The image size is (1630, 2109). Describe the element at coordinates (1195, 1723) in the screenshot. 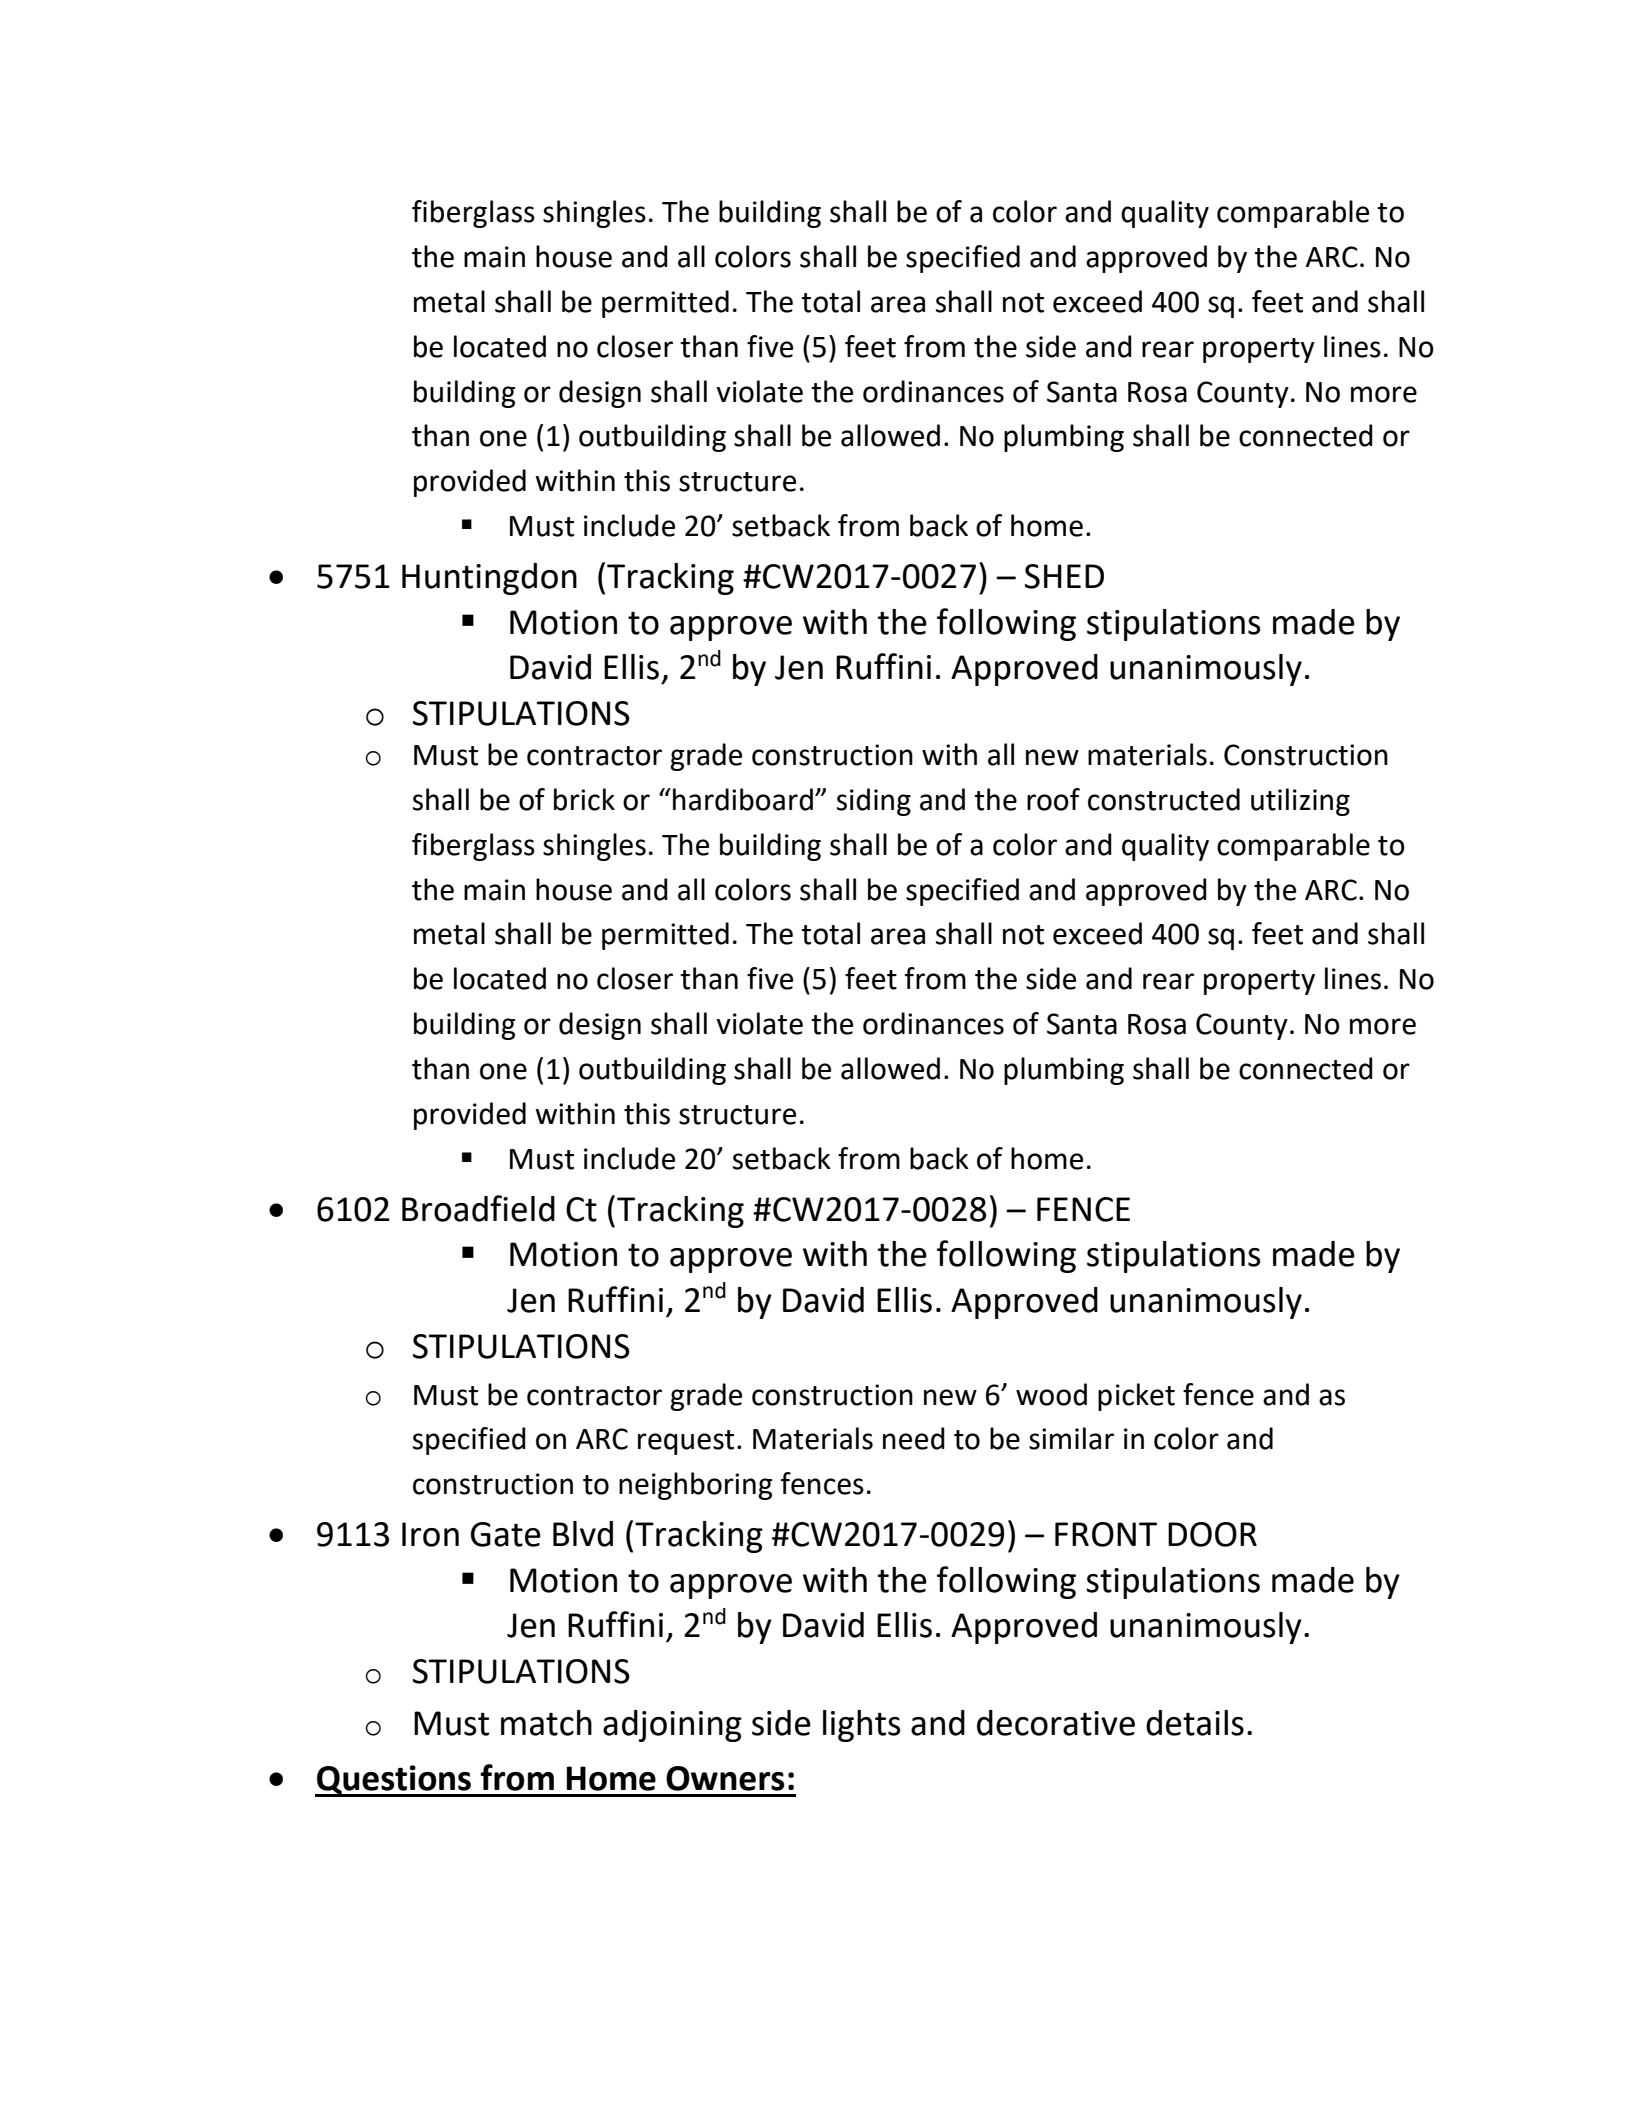

I see `details` at that location.
